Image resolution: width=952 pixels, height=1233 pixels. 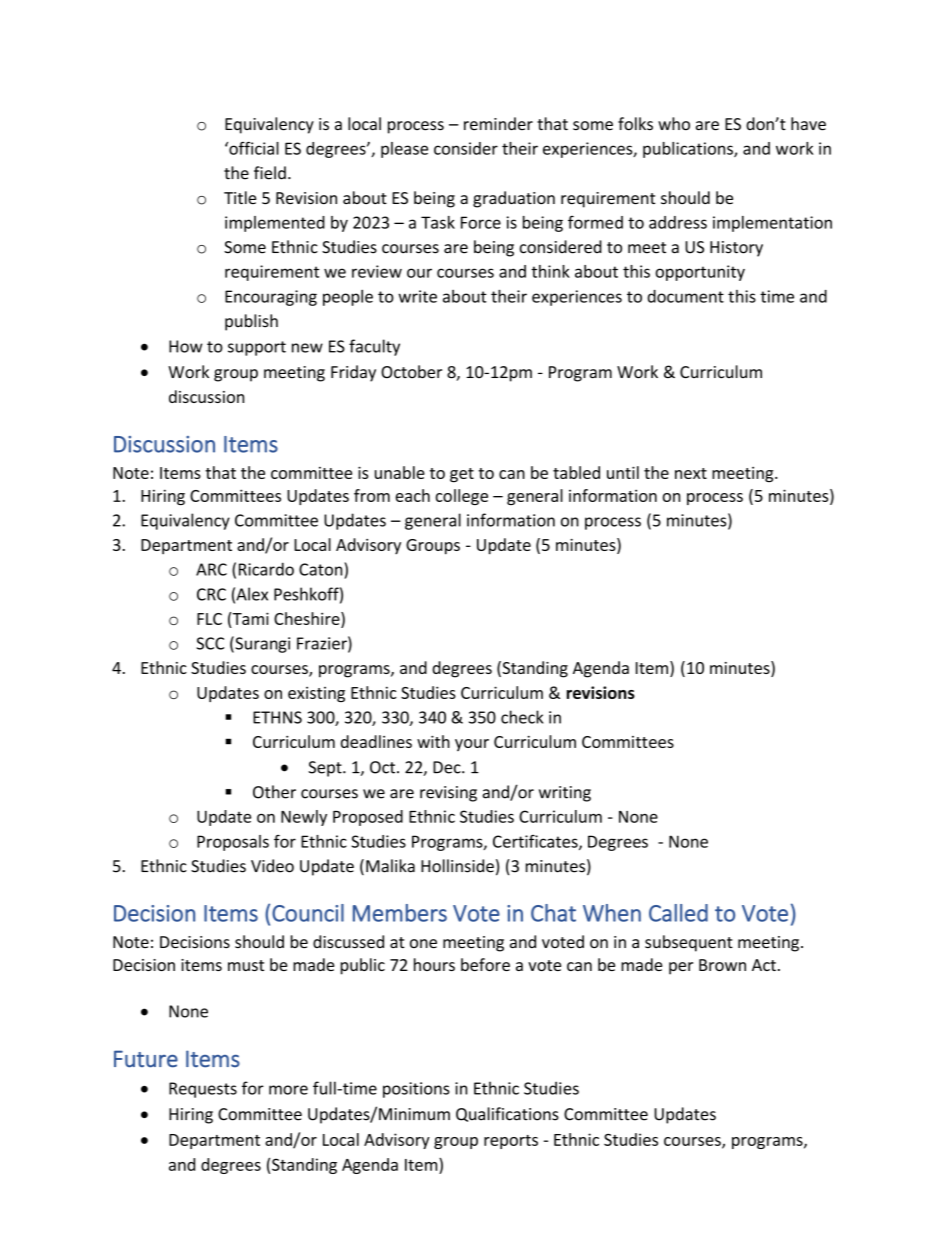 What do you see at coordinates (203, 1090) in the document?
I see `Requests` at bounding box center [203, 1090].
